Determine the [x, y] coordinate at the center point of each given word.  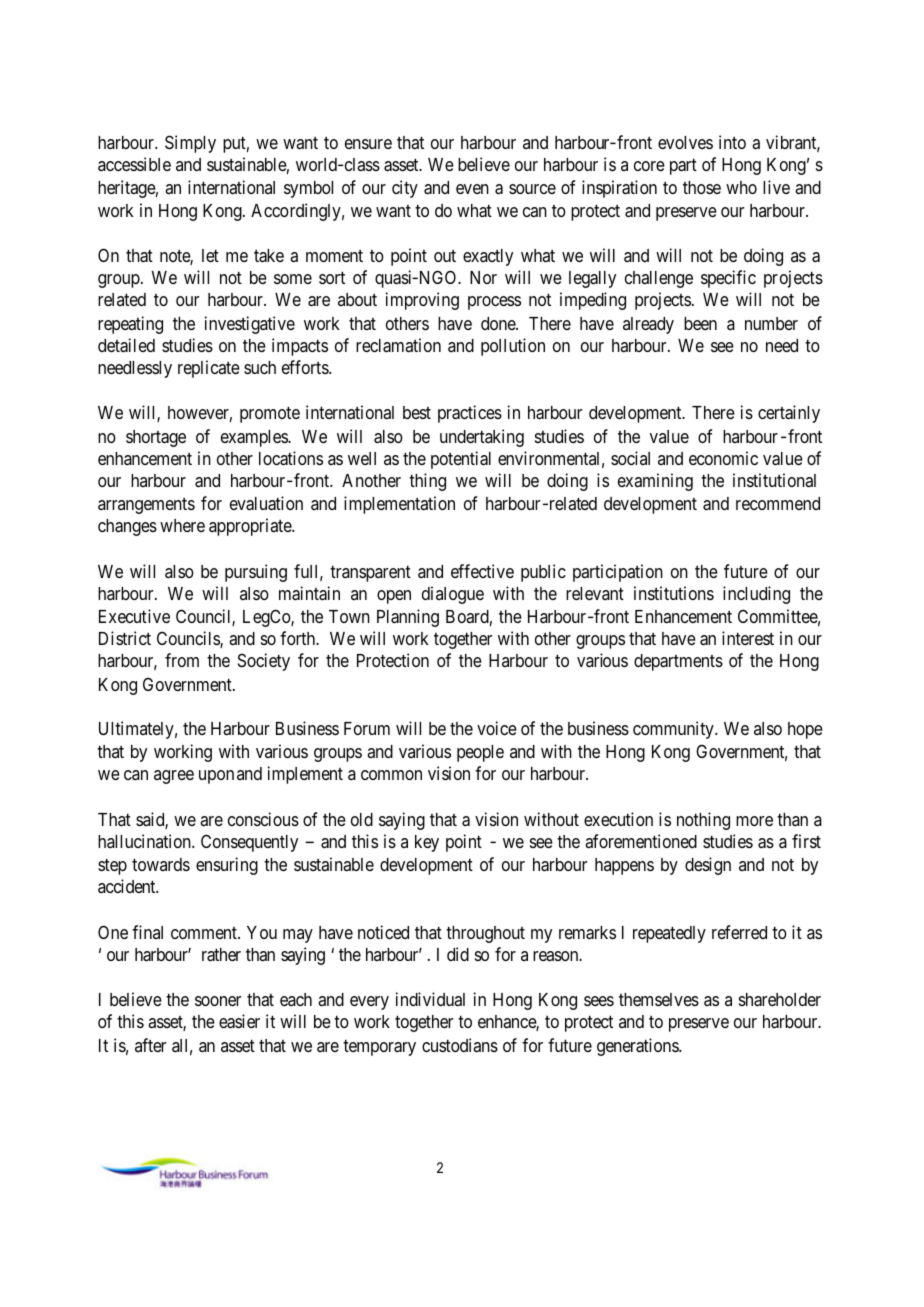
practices [470, 414]
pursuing [256, 573]
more [754, 821]
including [756, 595]
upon [216, 777]
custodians [460, 1045]
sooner [218, 1001]
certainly [789, 414]
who [741, 187]
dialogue [453, 595]
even [472, 189]
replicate [209, 369]
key [427, 843]
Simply [190, 144]
